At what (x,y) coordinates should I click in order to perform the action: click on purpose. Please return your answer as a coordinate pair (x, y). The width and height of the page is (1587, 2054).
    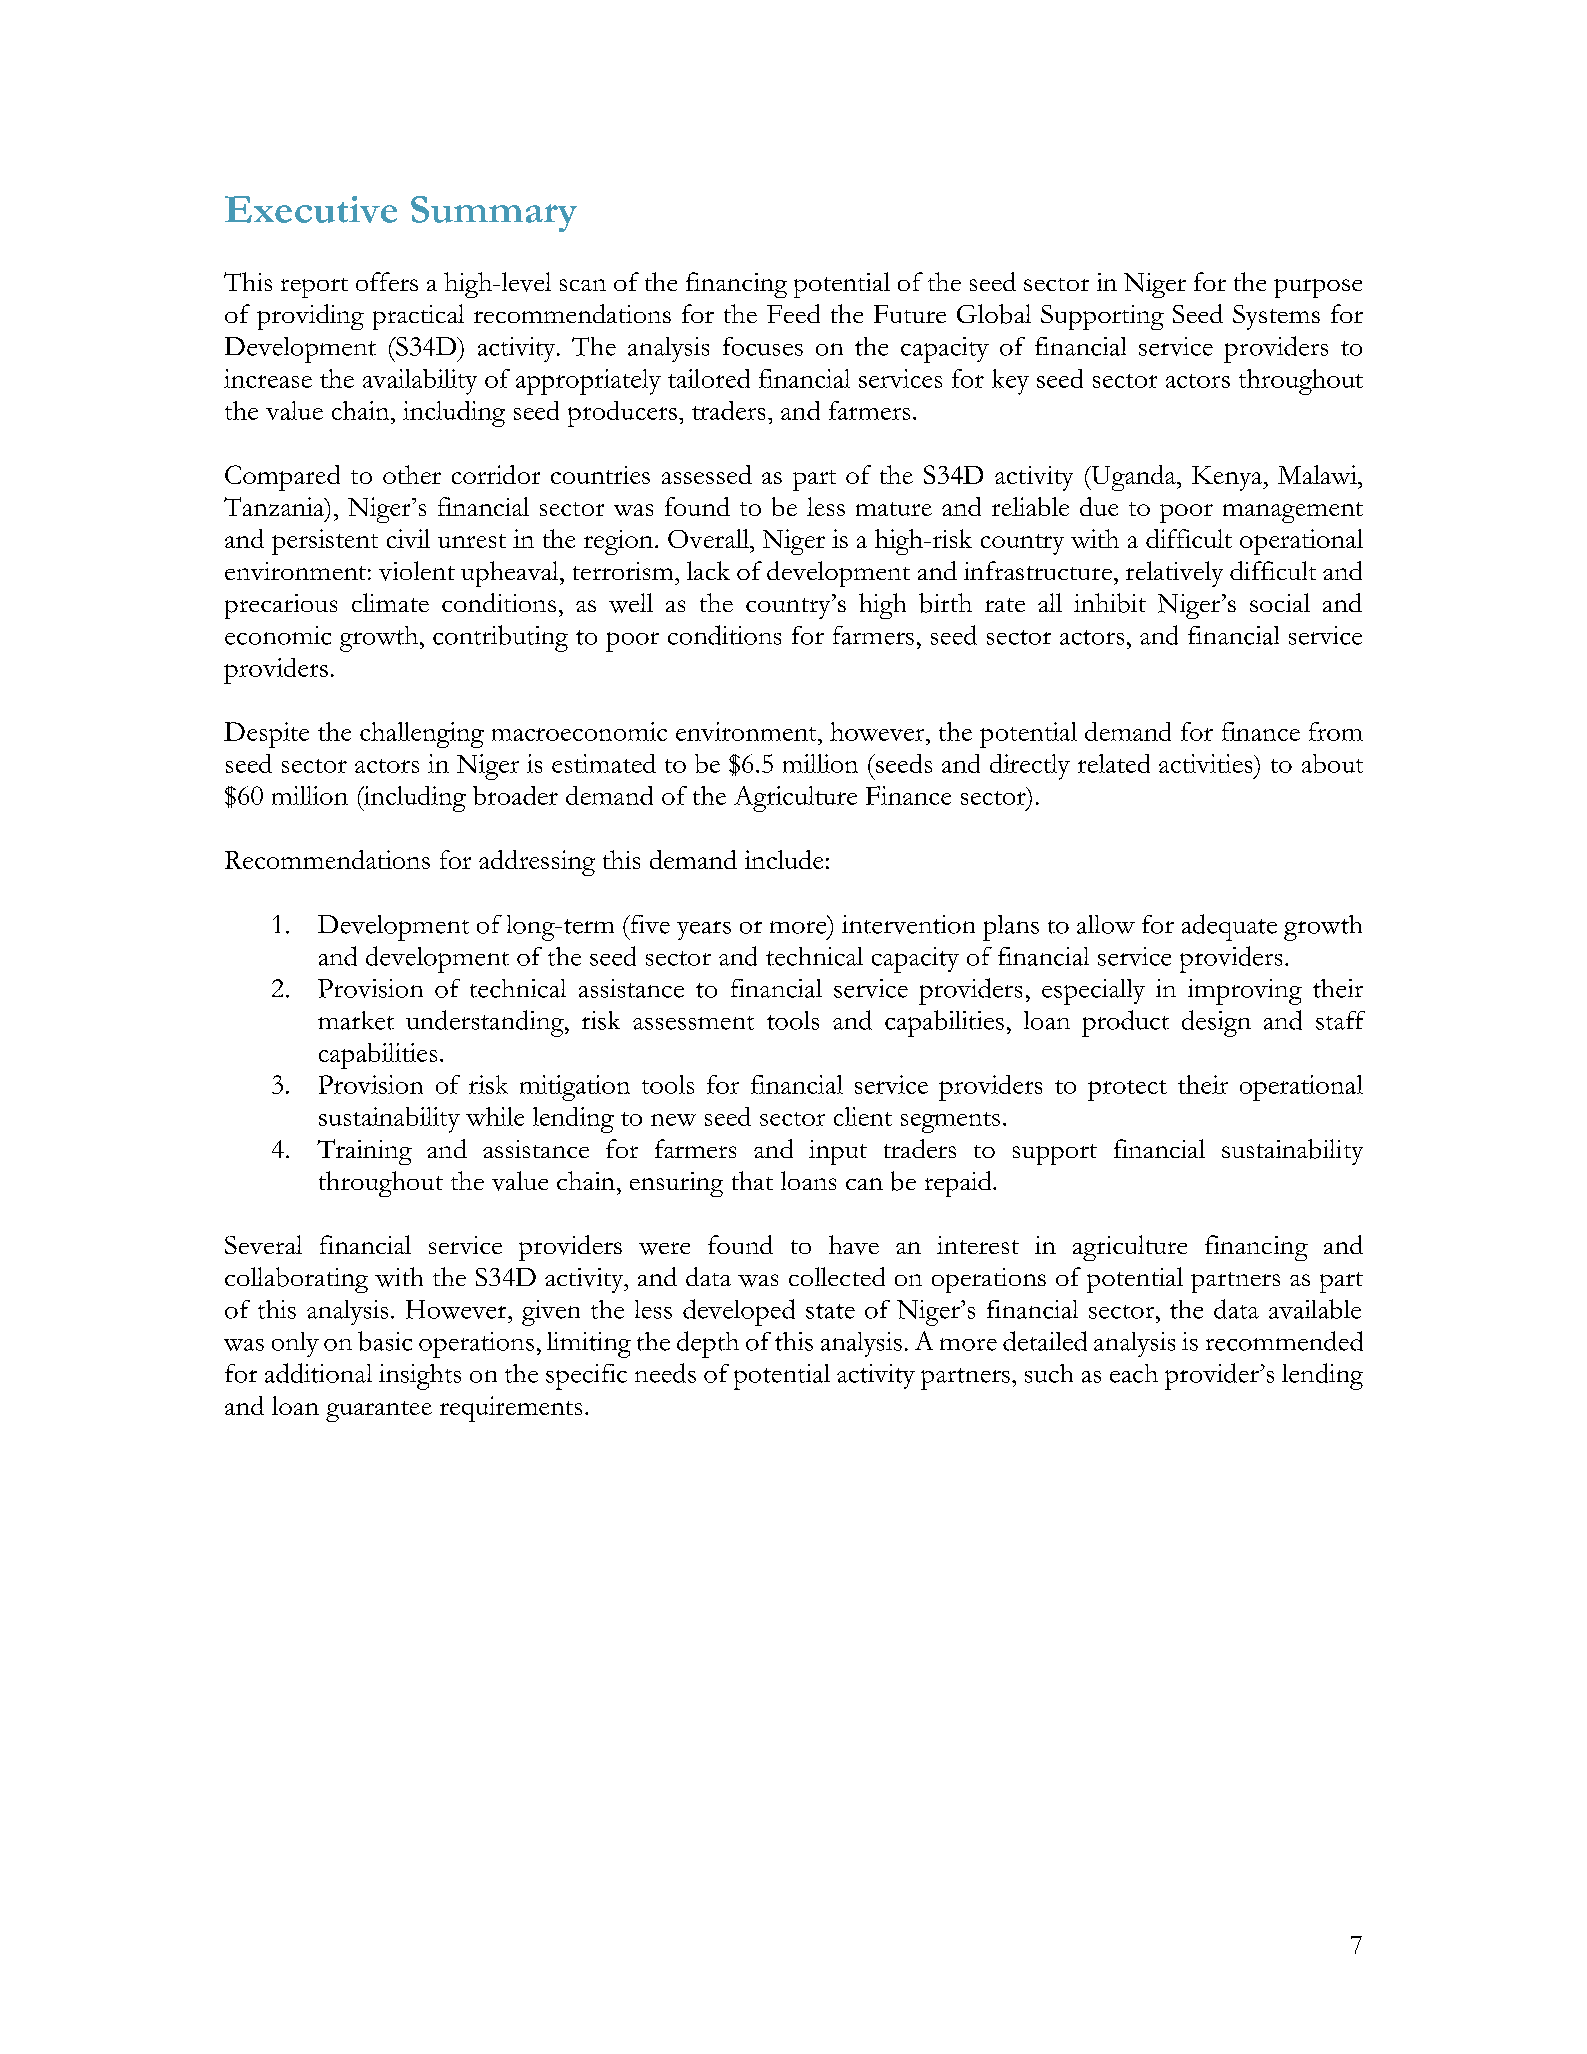
    Looking at the image, I should click on (1318, 288).
